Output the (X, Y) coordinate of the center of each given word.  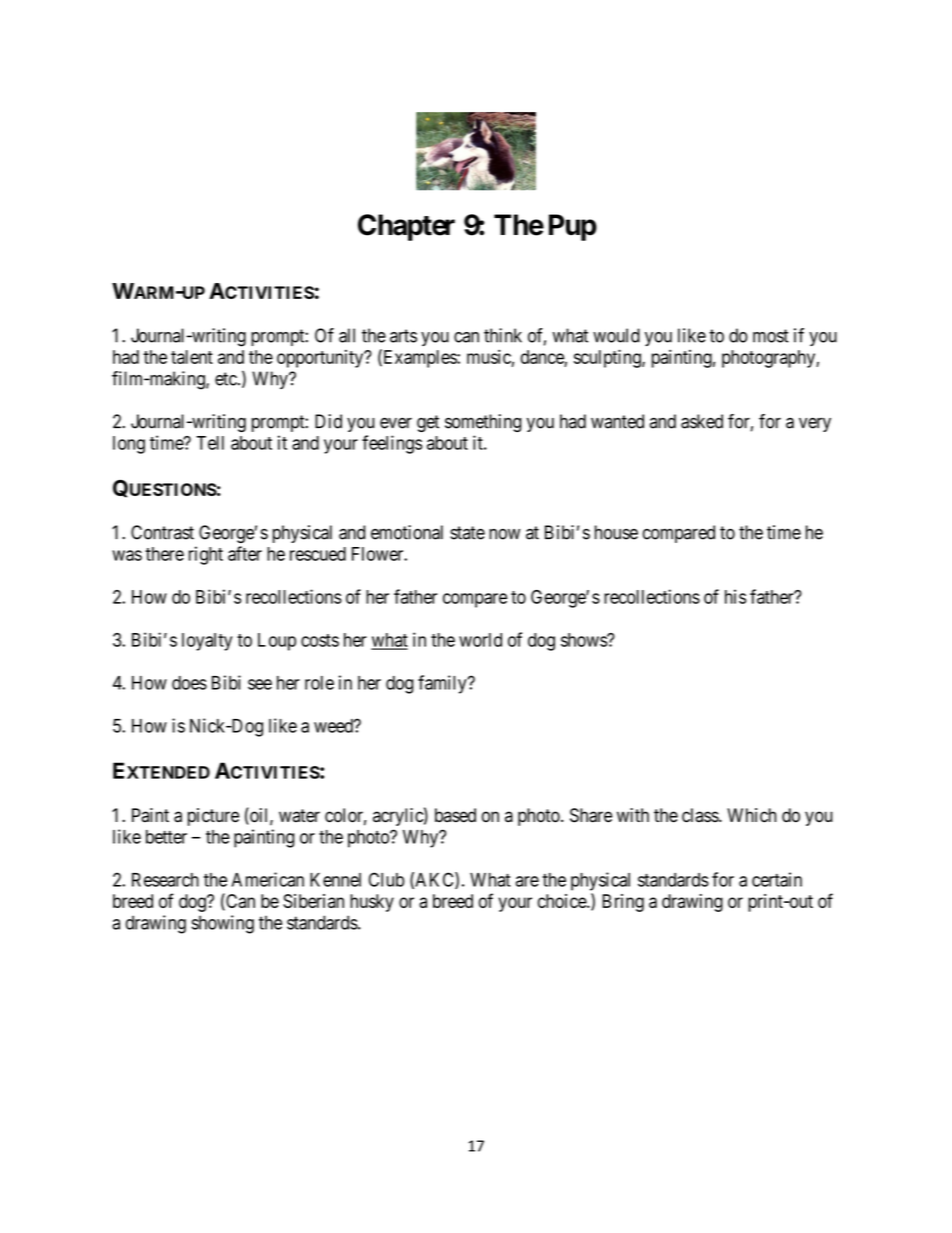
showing (223, 924)
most (771, 336)
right (206, 555)
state (467, 533)
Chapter (406, 227)
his (735, 596)
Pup (573, 227)
